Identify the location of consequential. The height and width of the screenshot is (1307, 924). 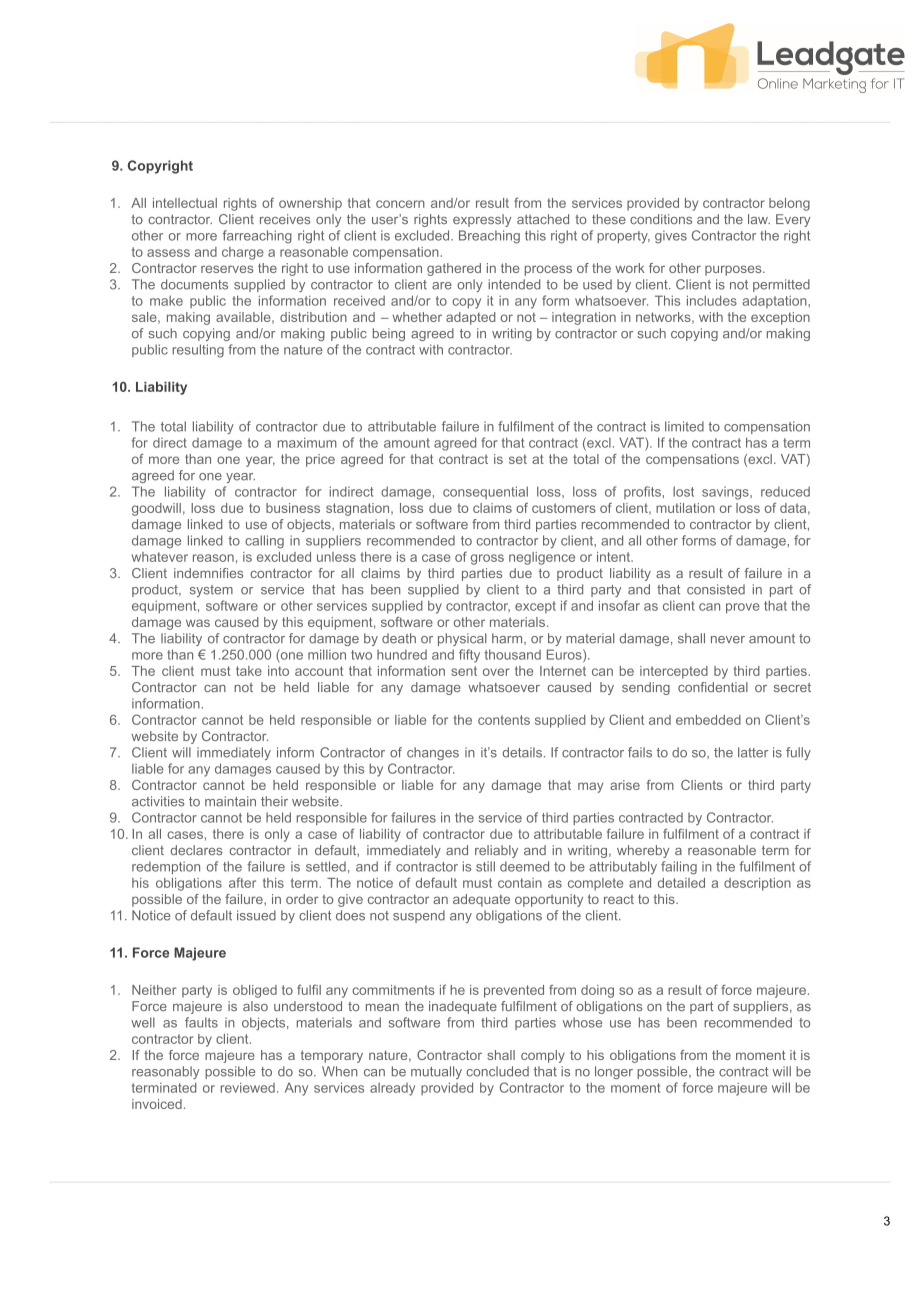
(485, 492).
